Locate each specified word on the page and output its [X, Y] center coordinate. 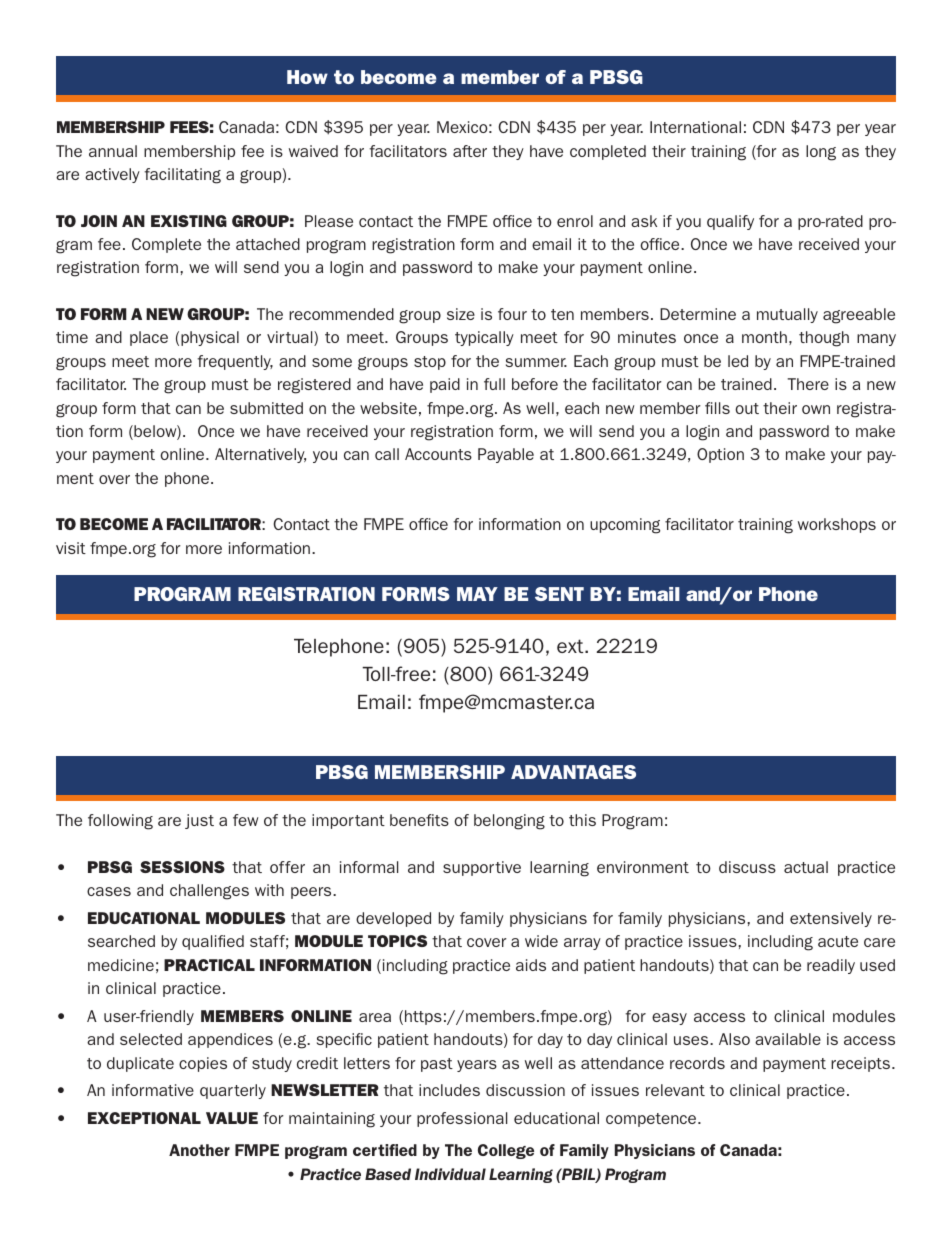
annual [113, 151]
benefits [419, 820]
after [470, 151]
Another [199, 1150]
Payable [506, 455]
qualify [730, 222]
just [199, 821]
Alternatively [260, 455]
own [816, 409]
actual [806, 867]
